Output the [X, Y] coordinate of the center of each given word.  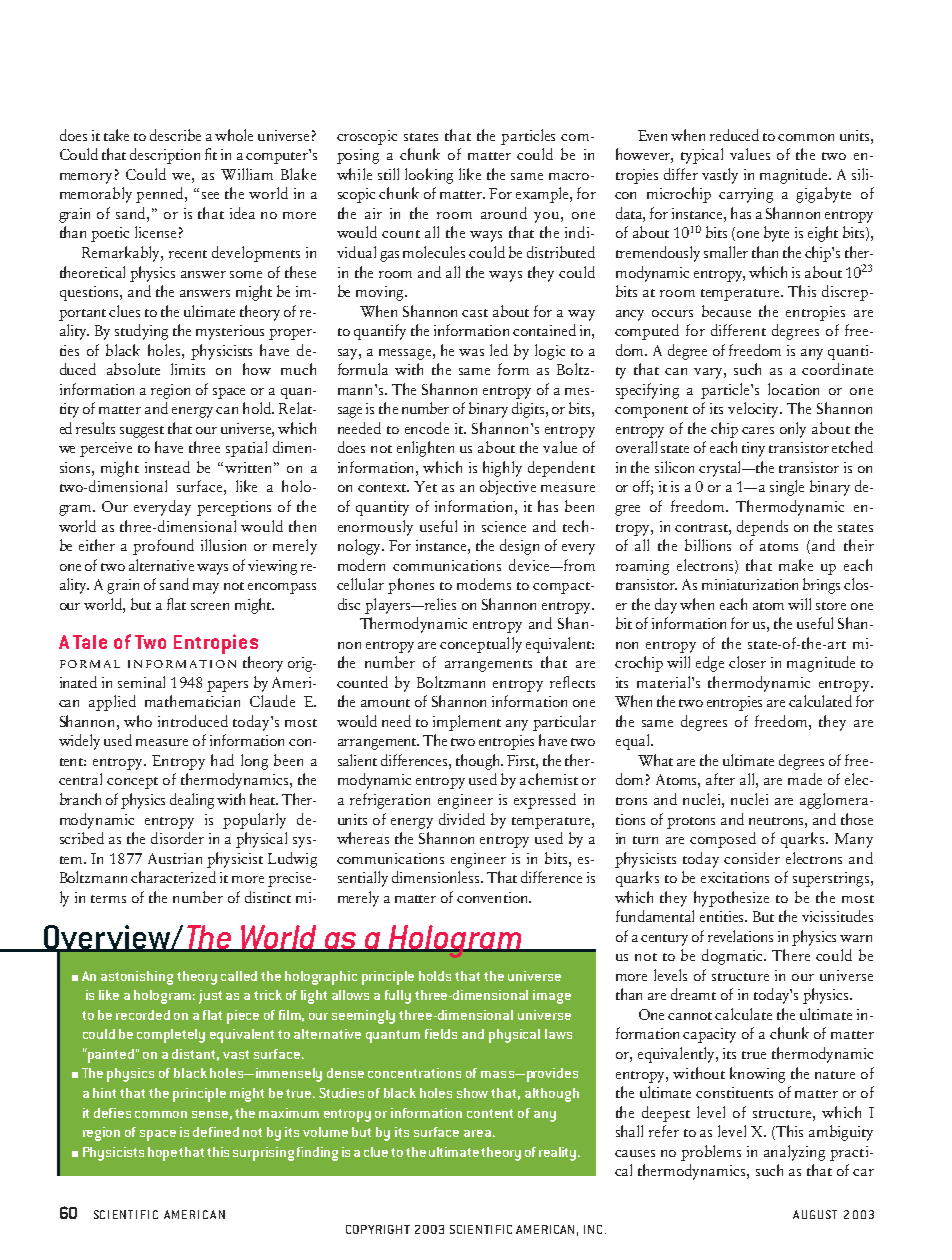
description [165, 156]
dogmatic [733, 957]
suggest [142, 432]
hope [162, 1154]
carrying [746, 195]
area [477, 1133]
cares [758, 430]
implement [467, 723]
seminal [141, 682]
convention [494, 897]
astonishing [137, 978]
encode [427, 428]
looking [429, 176]
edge [710, 664]
